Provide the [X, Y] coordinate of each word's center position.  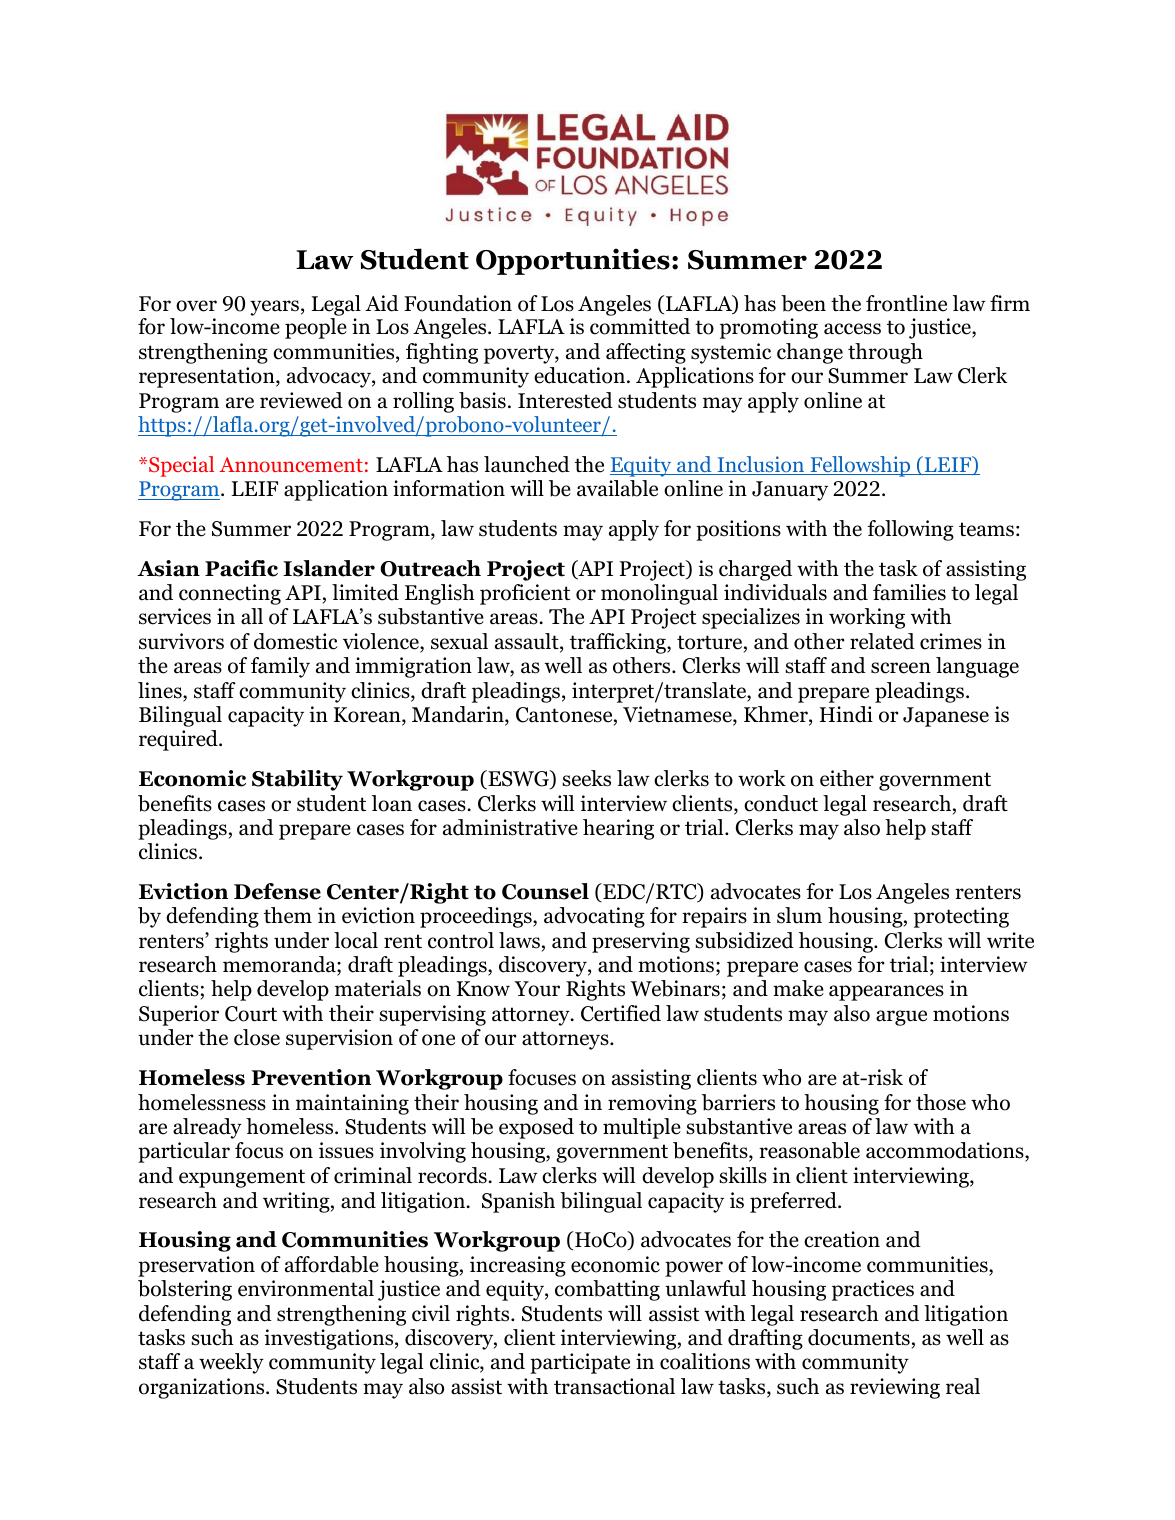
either [847, 778]
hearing [618, 829]
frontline [906, 303]
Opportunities [573, 261]
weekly [231, 1363]
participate [580, 1363]
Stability [297, 780]
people [316, 328]
